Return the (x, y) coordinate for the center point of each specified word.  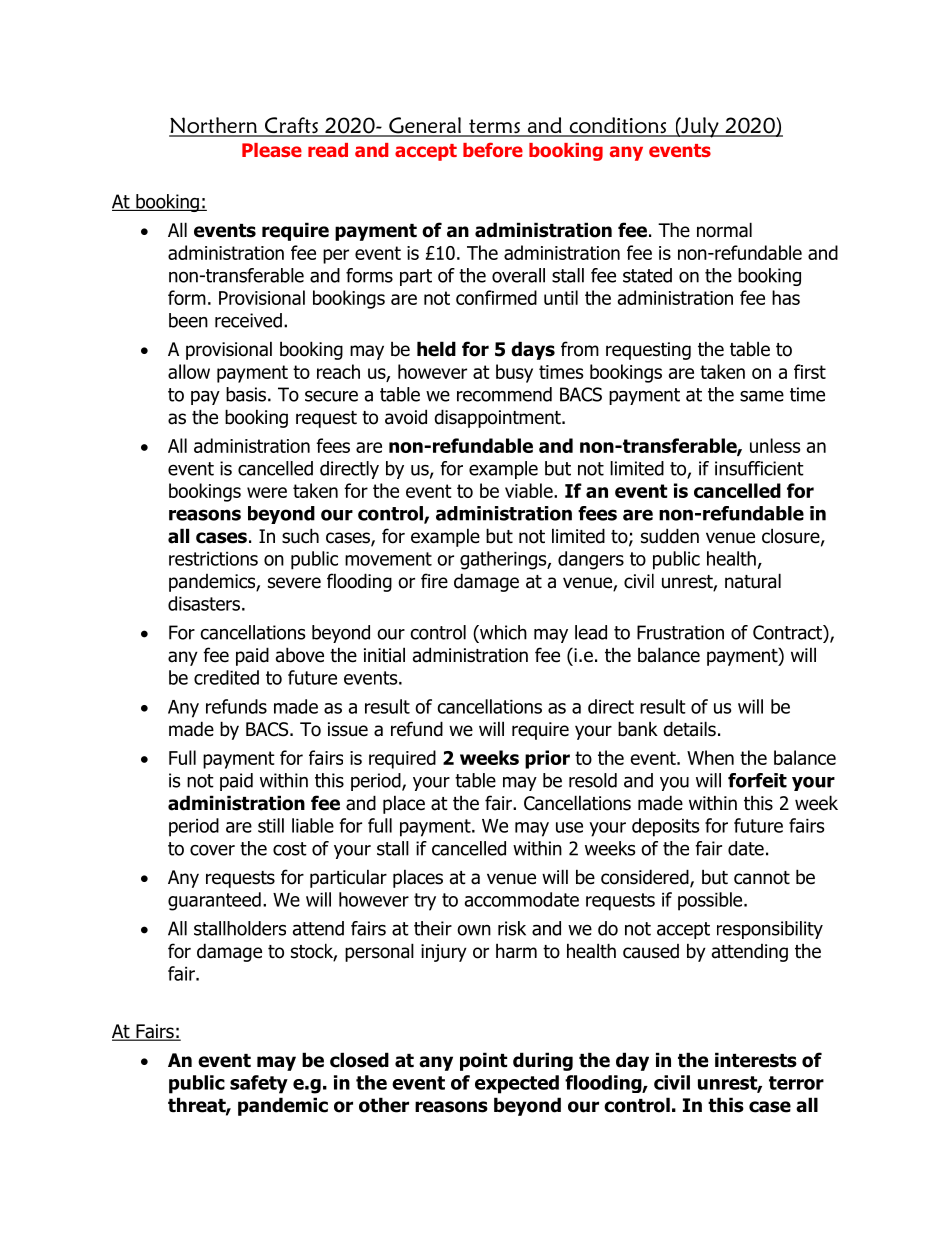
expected (517, 1084)
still (271, 825)
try (425, 902)
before (493, 150)
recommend (504, 394)
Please (272, 150)
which (502, 632)
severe (294, 583)
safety (259, 1084)
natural (753, 581)
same (762, 396)
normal (724, 230)
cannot (762, 878)
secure (331, 396)
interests (756, 1060)
